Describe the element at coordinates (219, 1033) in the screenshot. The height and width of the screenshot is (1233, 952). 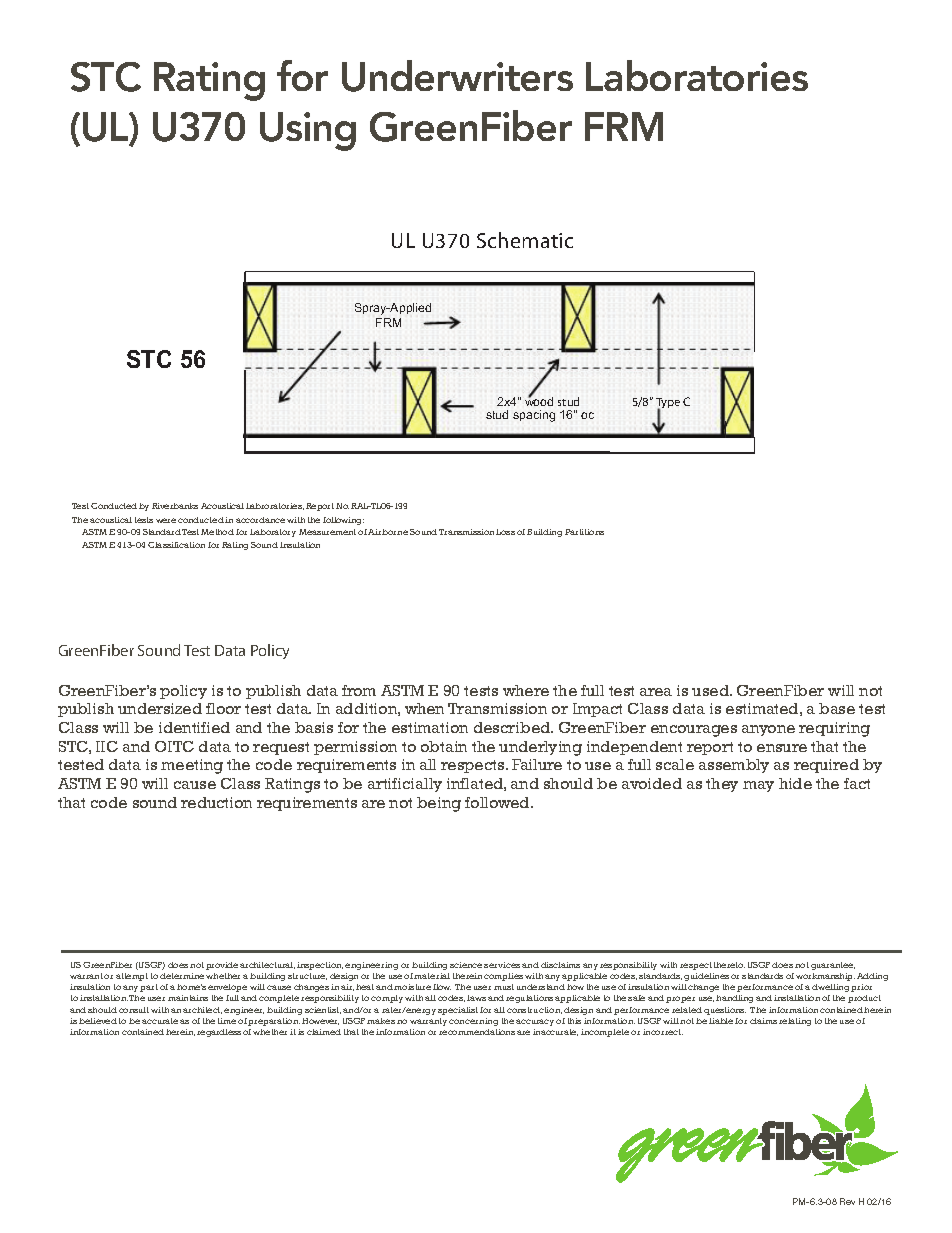
I see `regardless` at that location.
